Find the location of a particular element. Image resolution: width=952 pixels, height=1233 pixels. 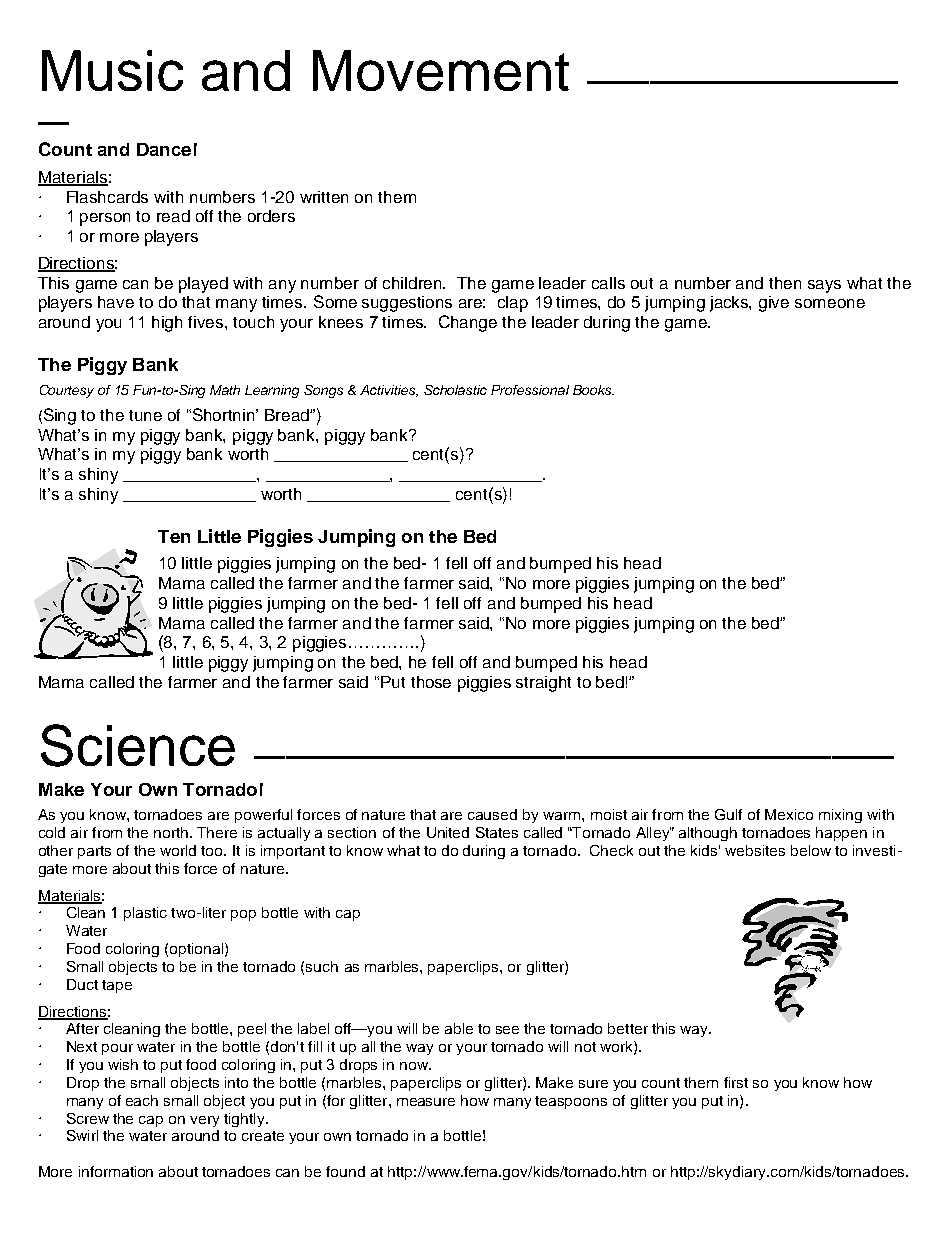

found is located at coordinates (345, 1171).
